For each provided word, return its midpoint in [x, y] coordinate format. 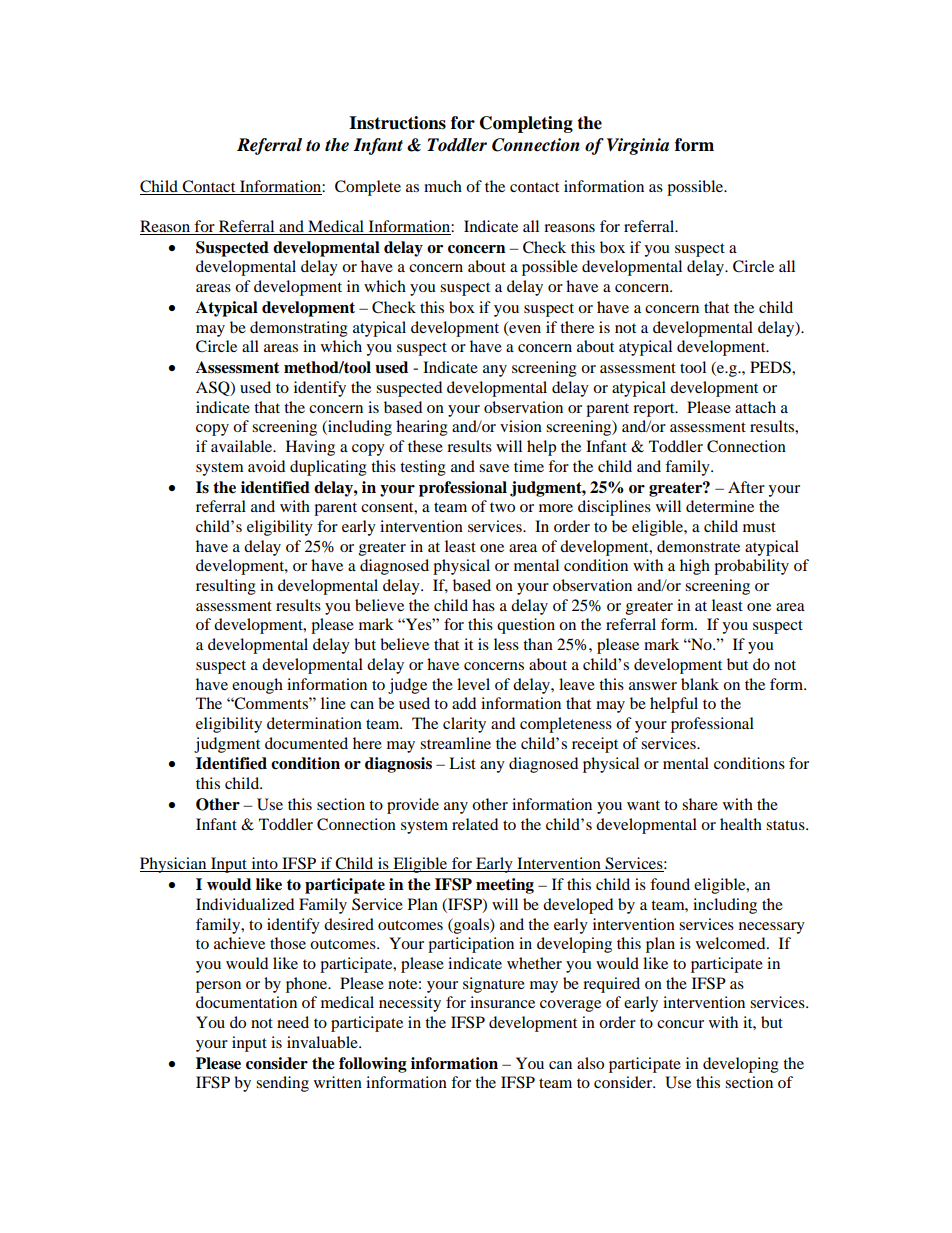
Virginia [638, 146]
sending [282, 1084]
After [746, 487]
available [243, 446]
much [443, 186]
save [494, 468]
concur [680, 1024]
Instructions [397, 123]
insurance [502, 1002]
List [462, 763]
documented [306, 743]
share [700, 804]
